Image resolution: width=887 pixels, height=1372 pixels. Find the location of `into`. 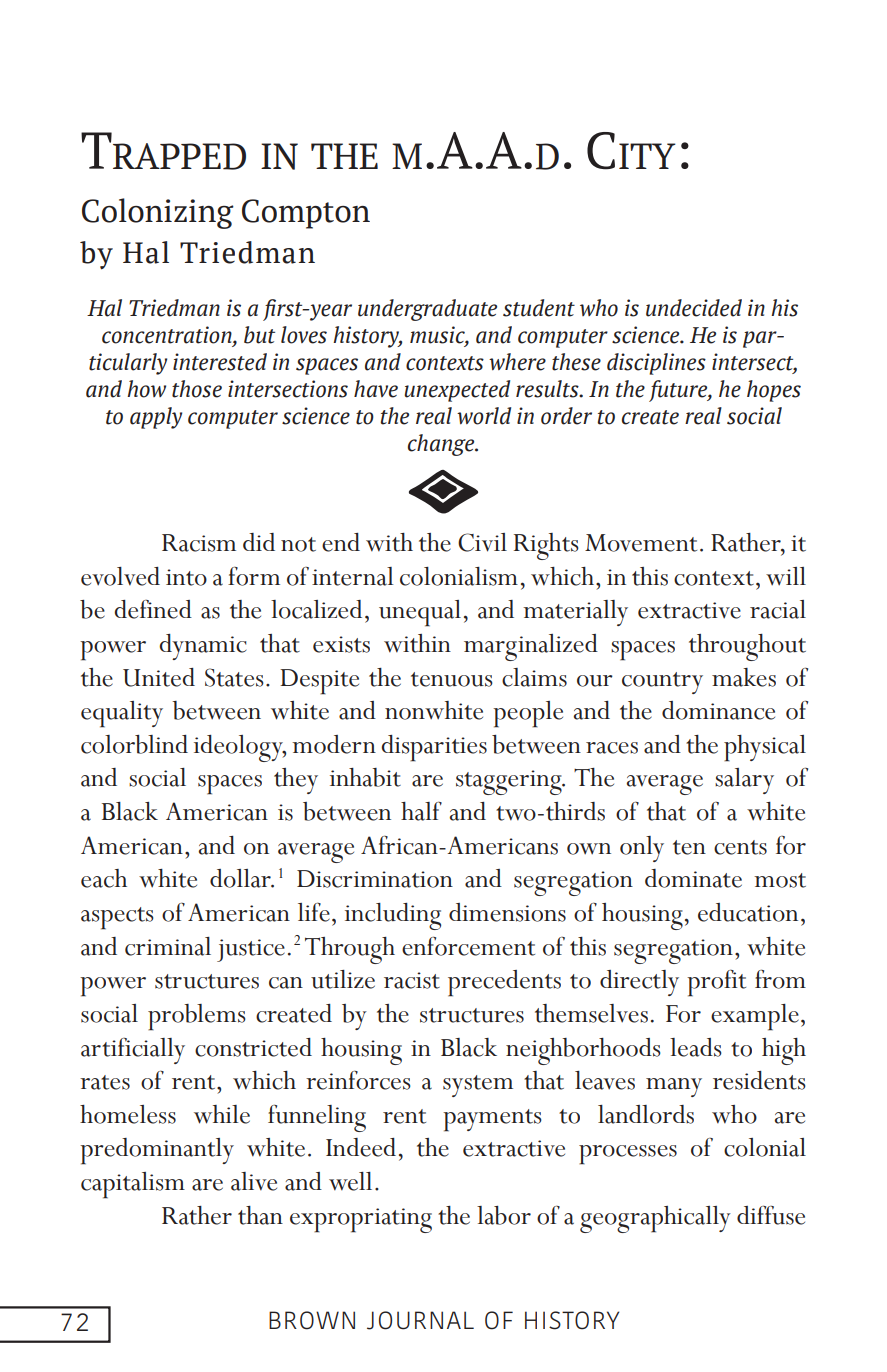

into is located at coordinates (186, 577).
